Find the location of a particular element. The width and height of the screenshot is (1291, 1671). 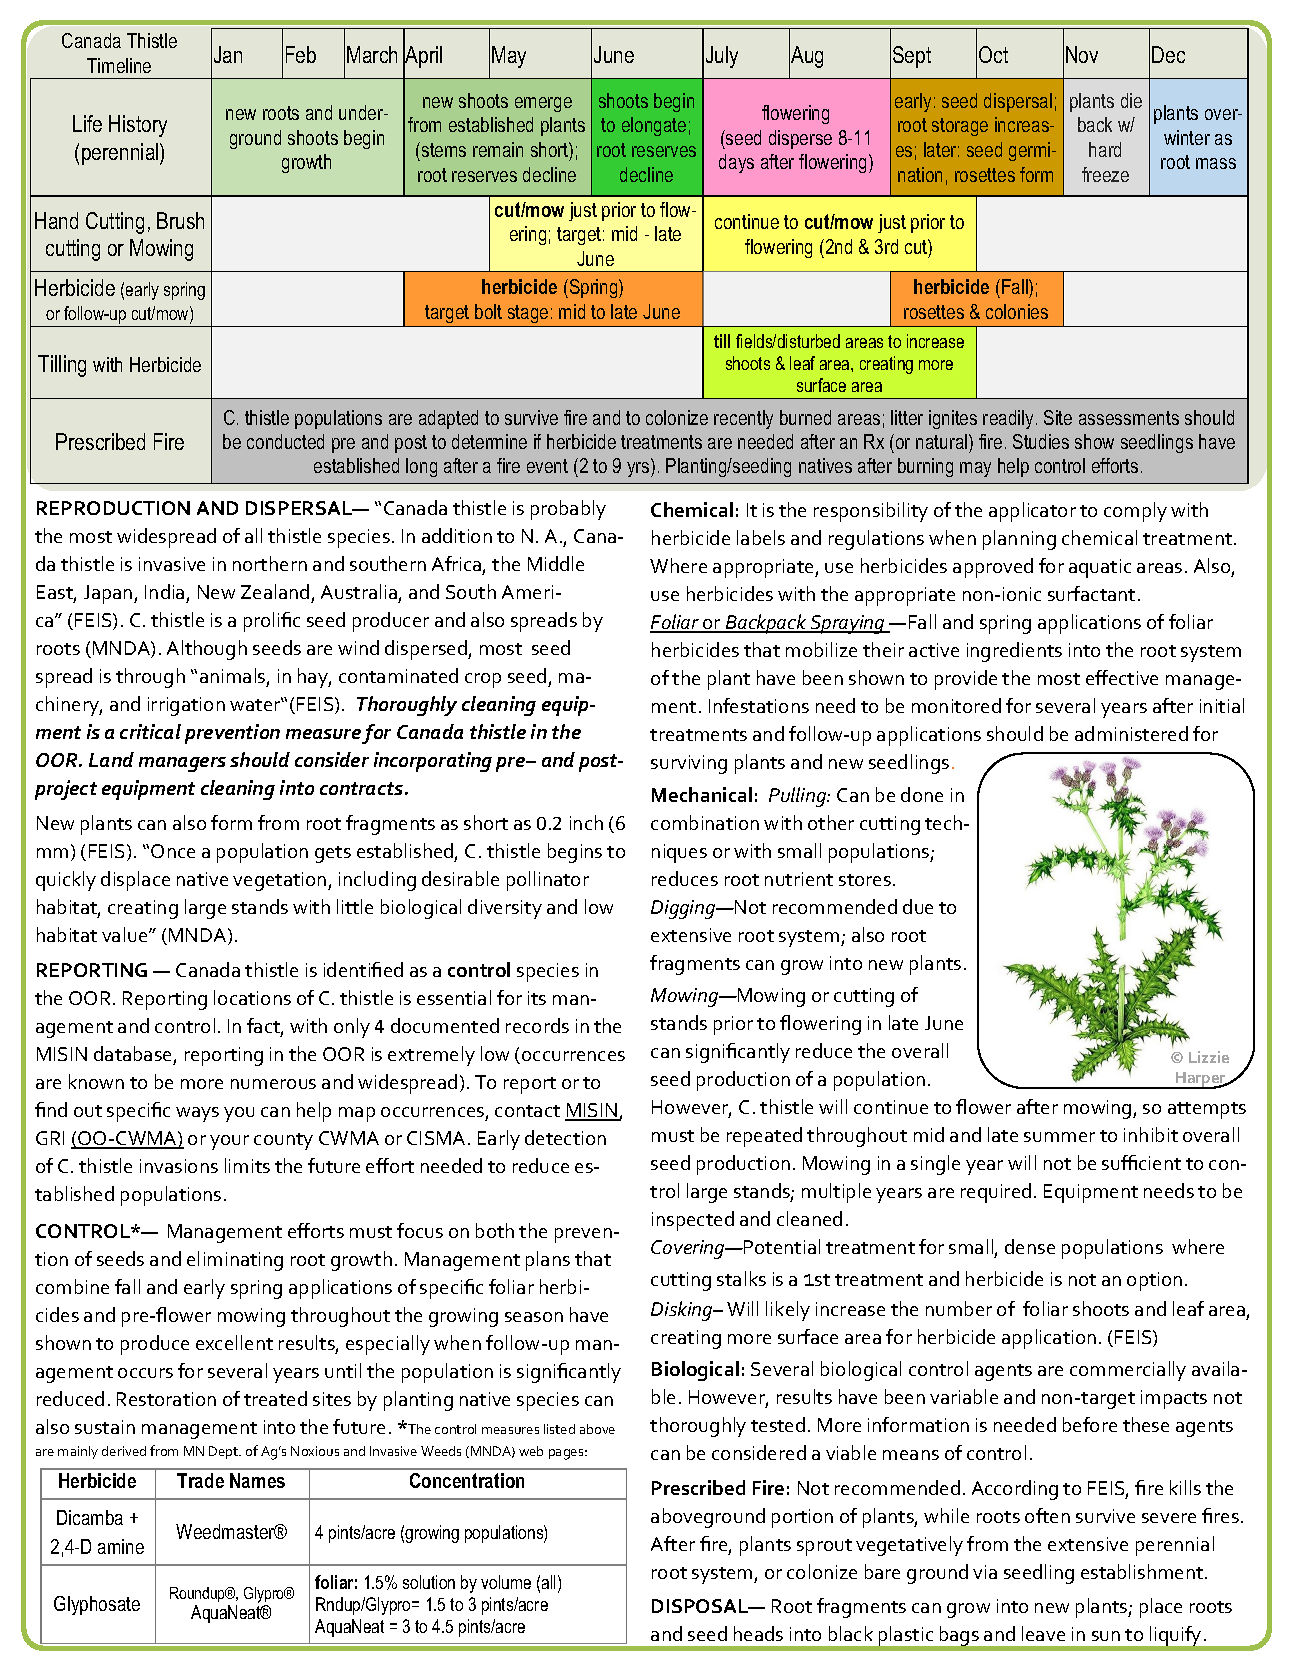

summer is located at coordinates (1059, 1137).
